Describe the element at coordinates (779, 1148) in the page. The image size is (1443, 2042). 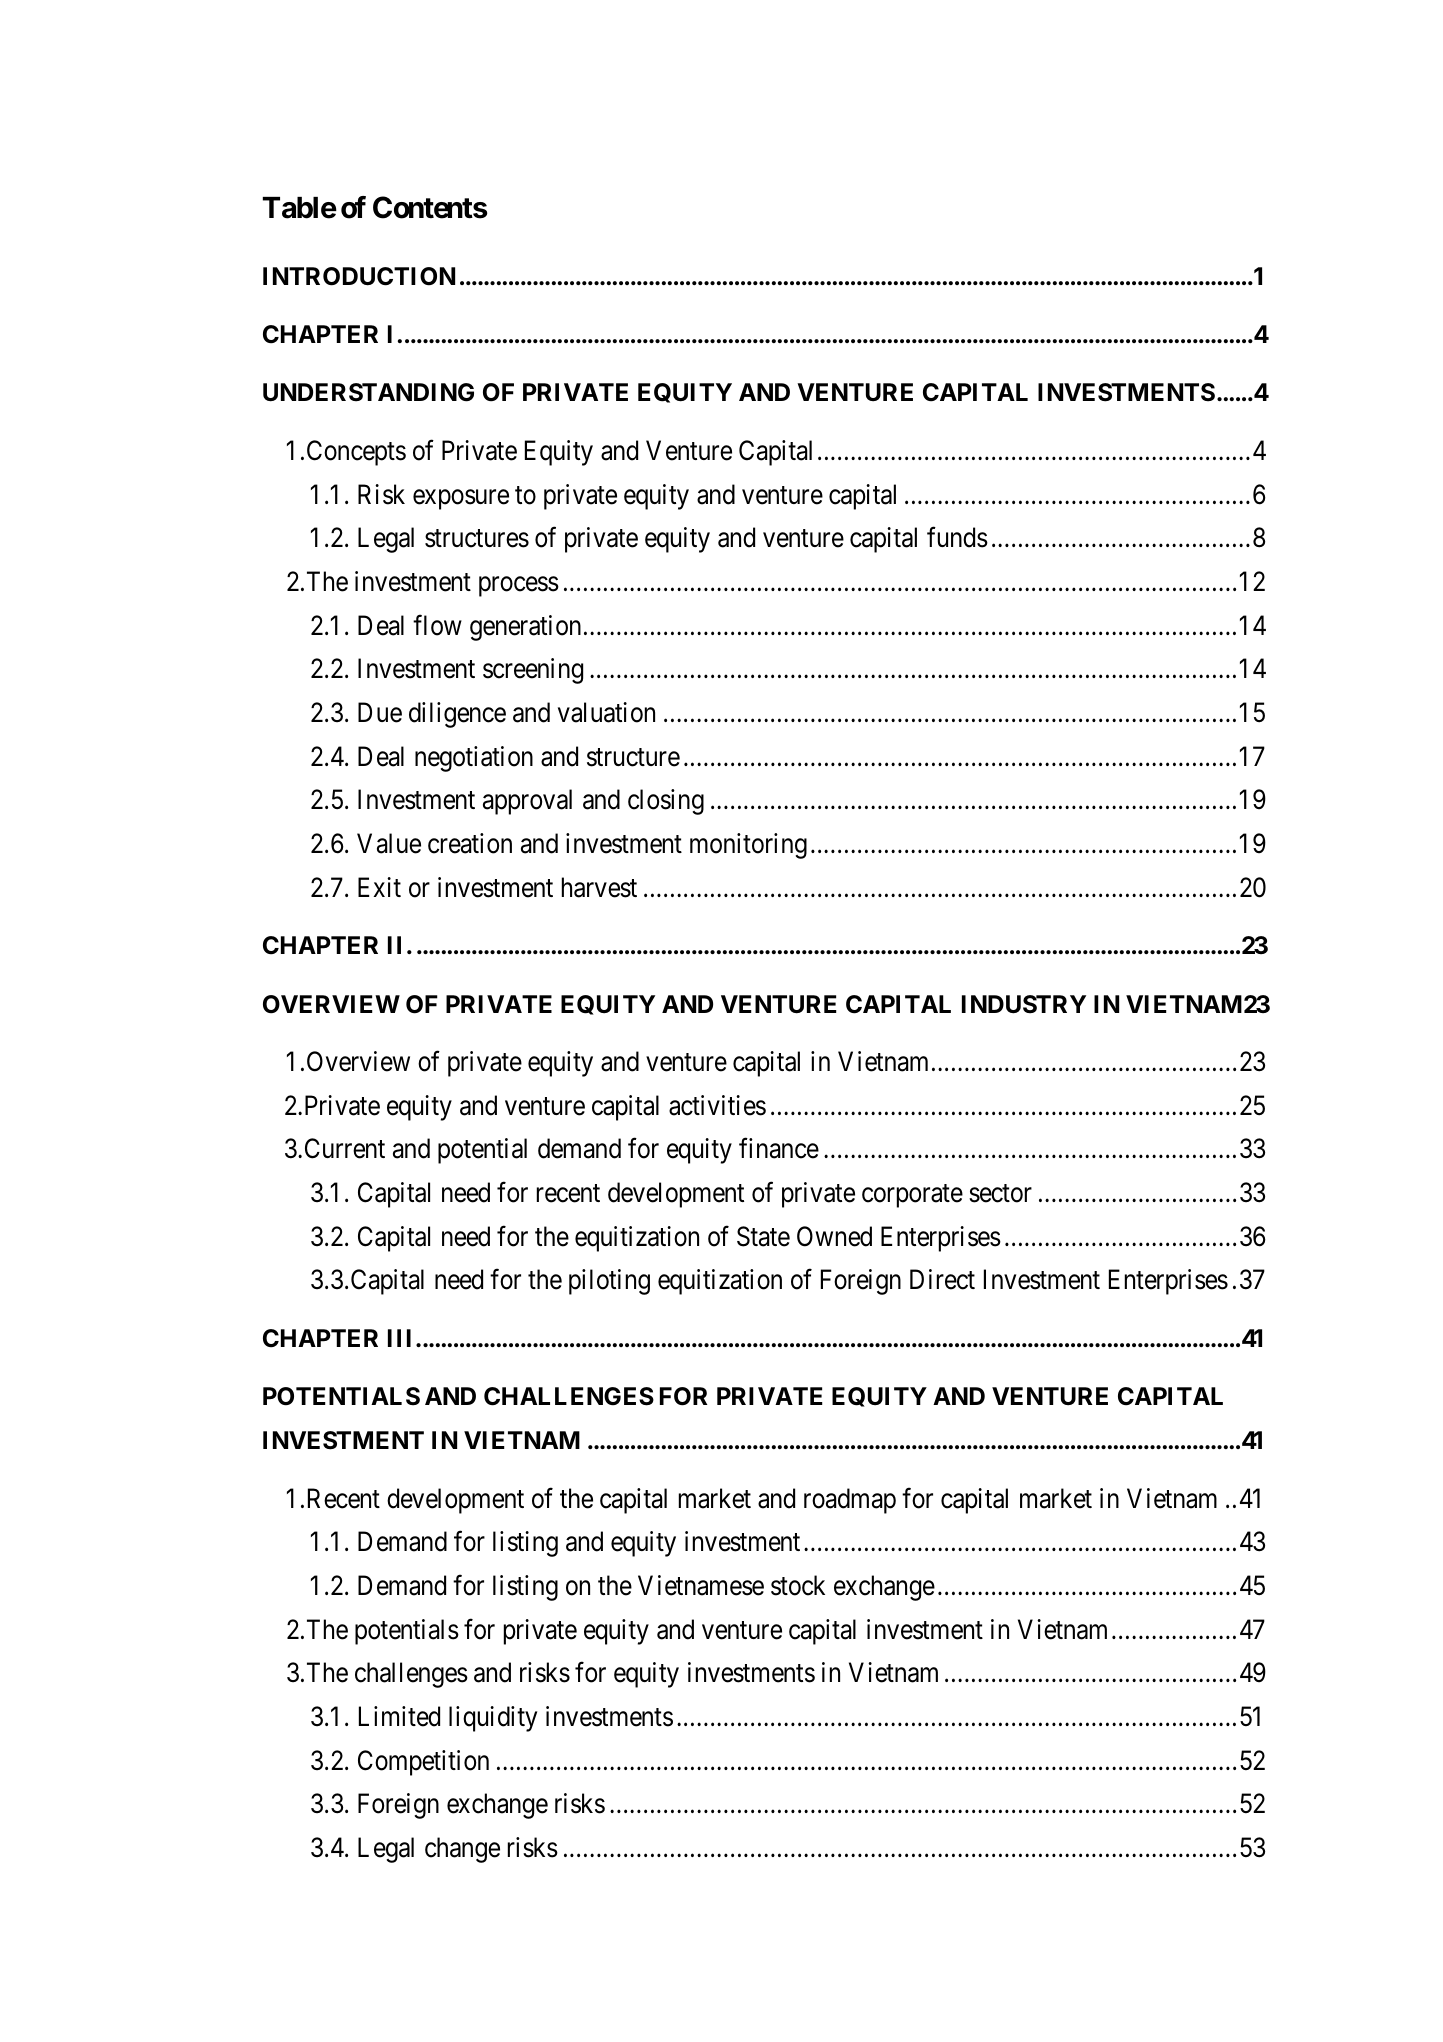
I see `finance` at that location.
